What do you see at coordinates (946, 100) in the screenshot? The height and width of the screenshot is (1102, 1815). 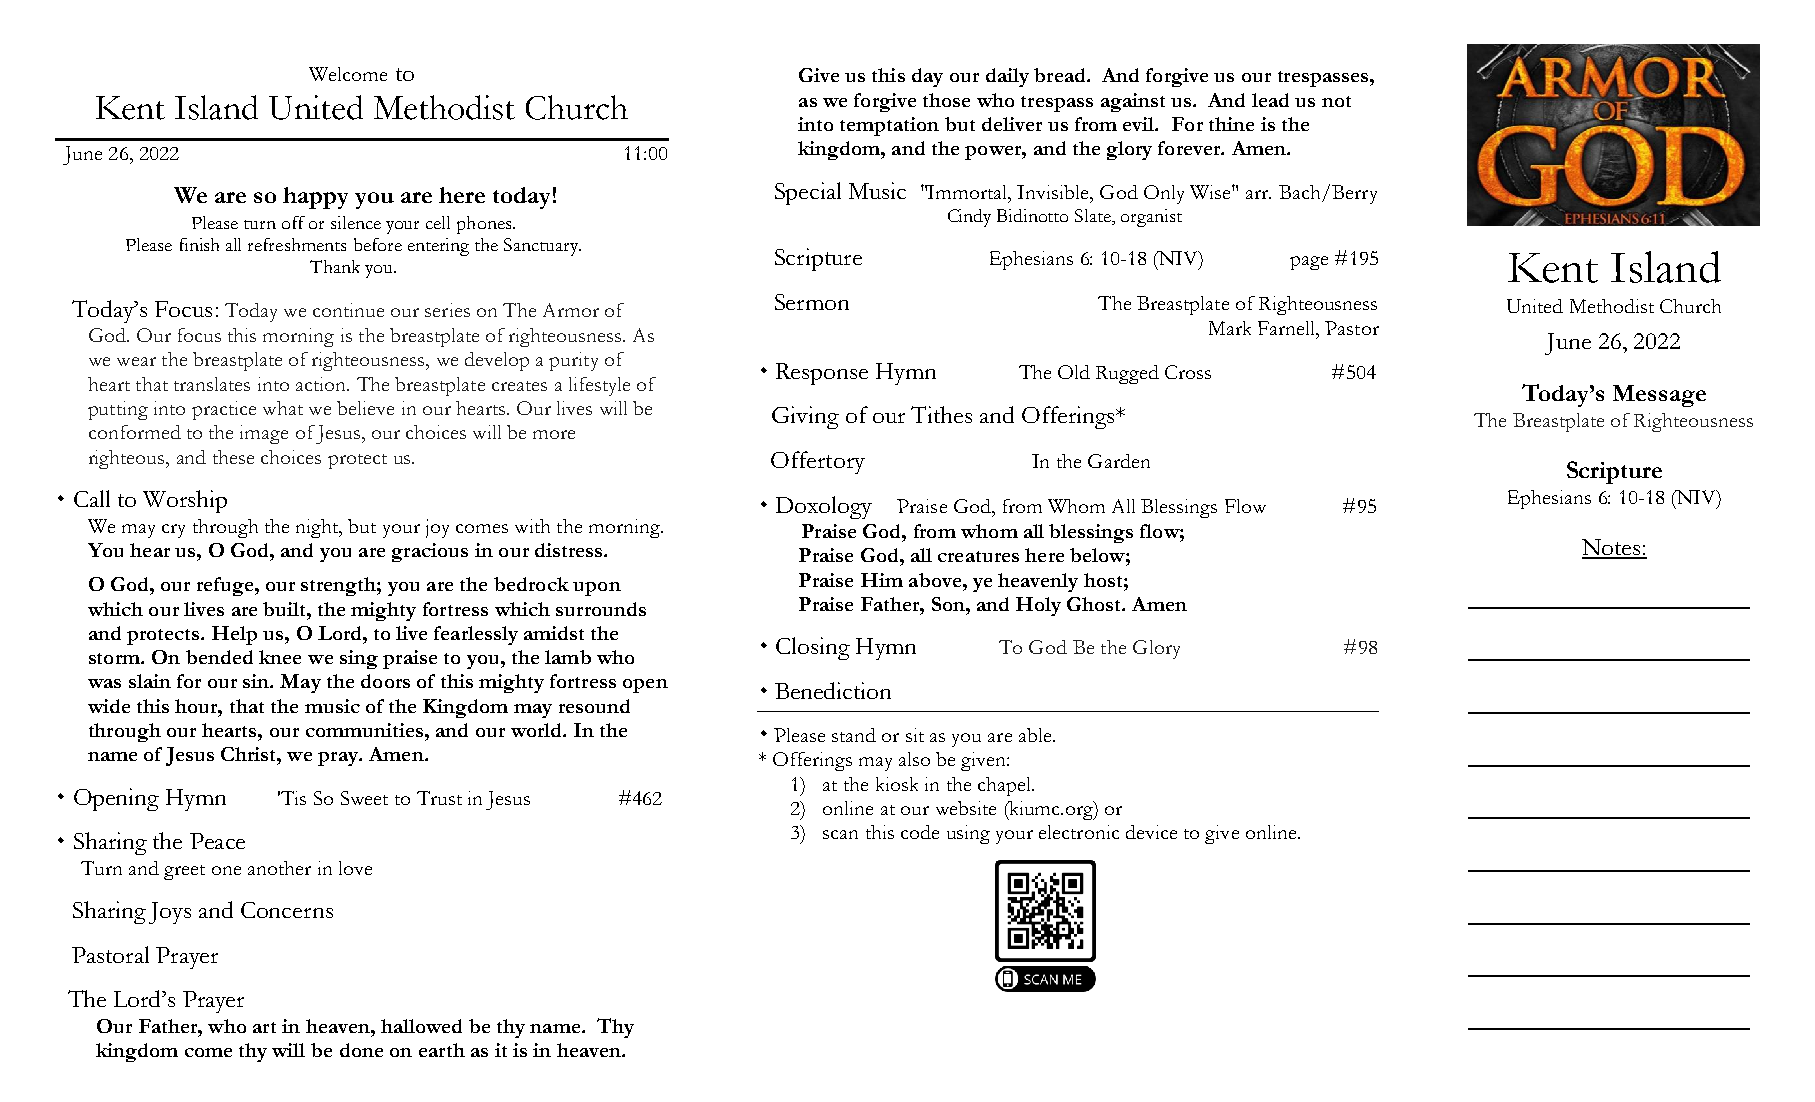 I see `those` at bounding box center [946, 100].
